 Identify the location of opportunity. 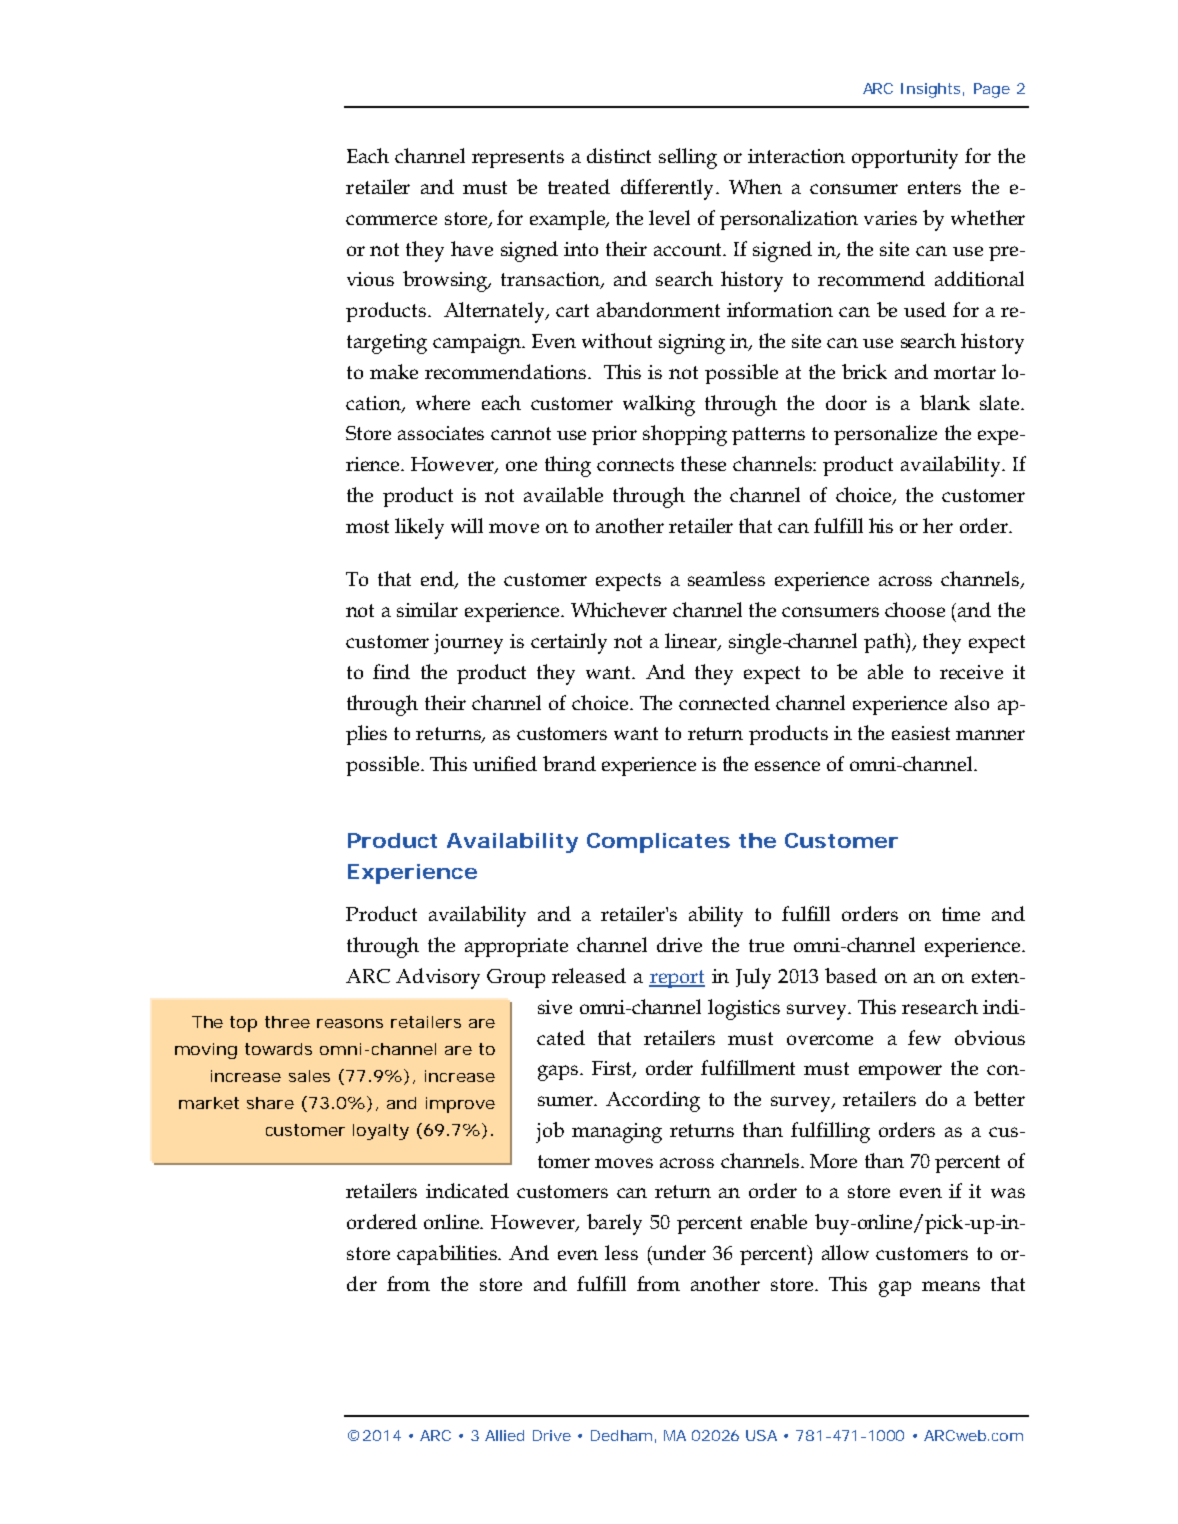
(905, 159).
